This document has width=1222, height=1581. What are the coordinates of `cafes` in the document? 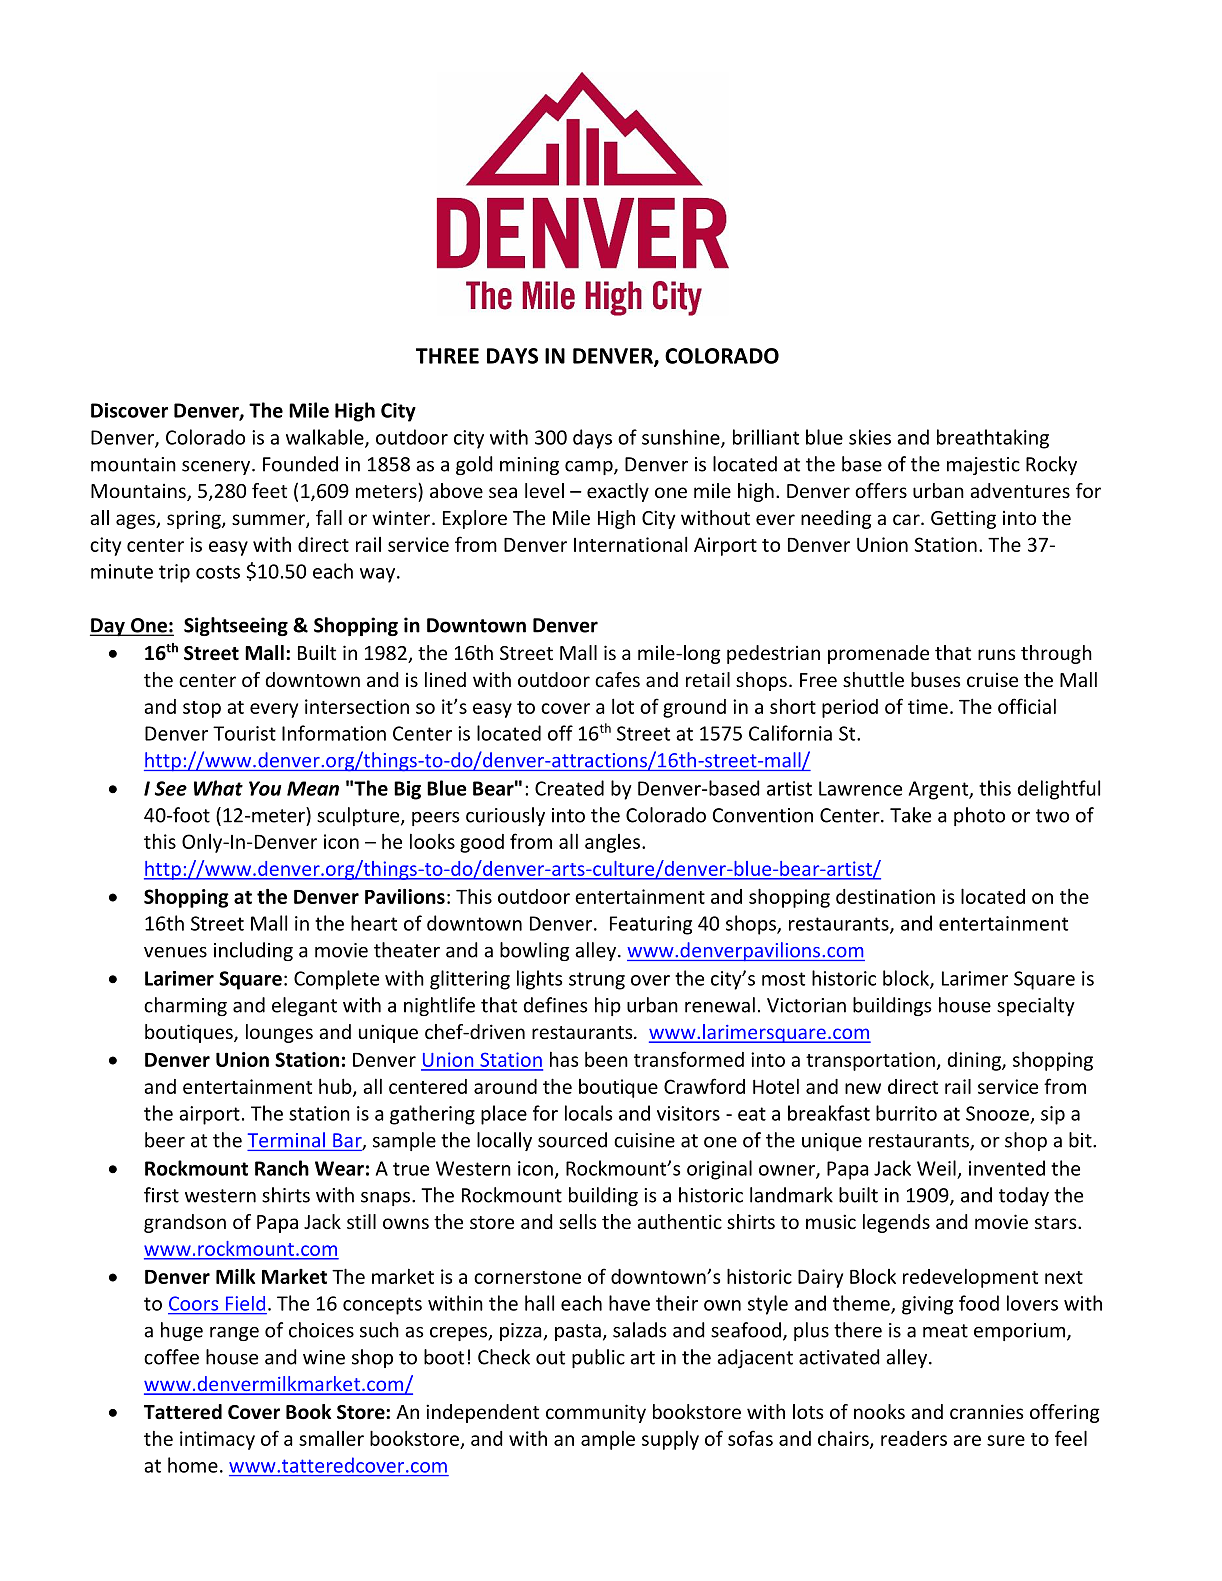 It's located at (617, 679).
